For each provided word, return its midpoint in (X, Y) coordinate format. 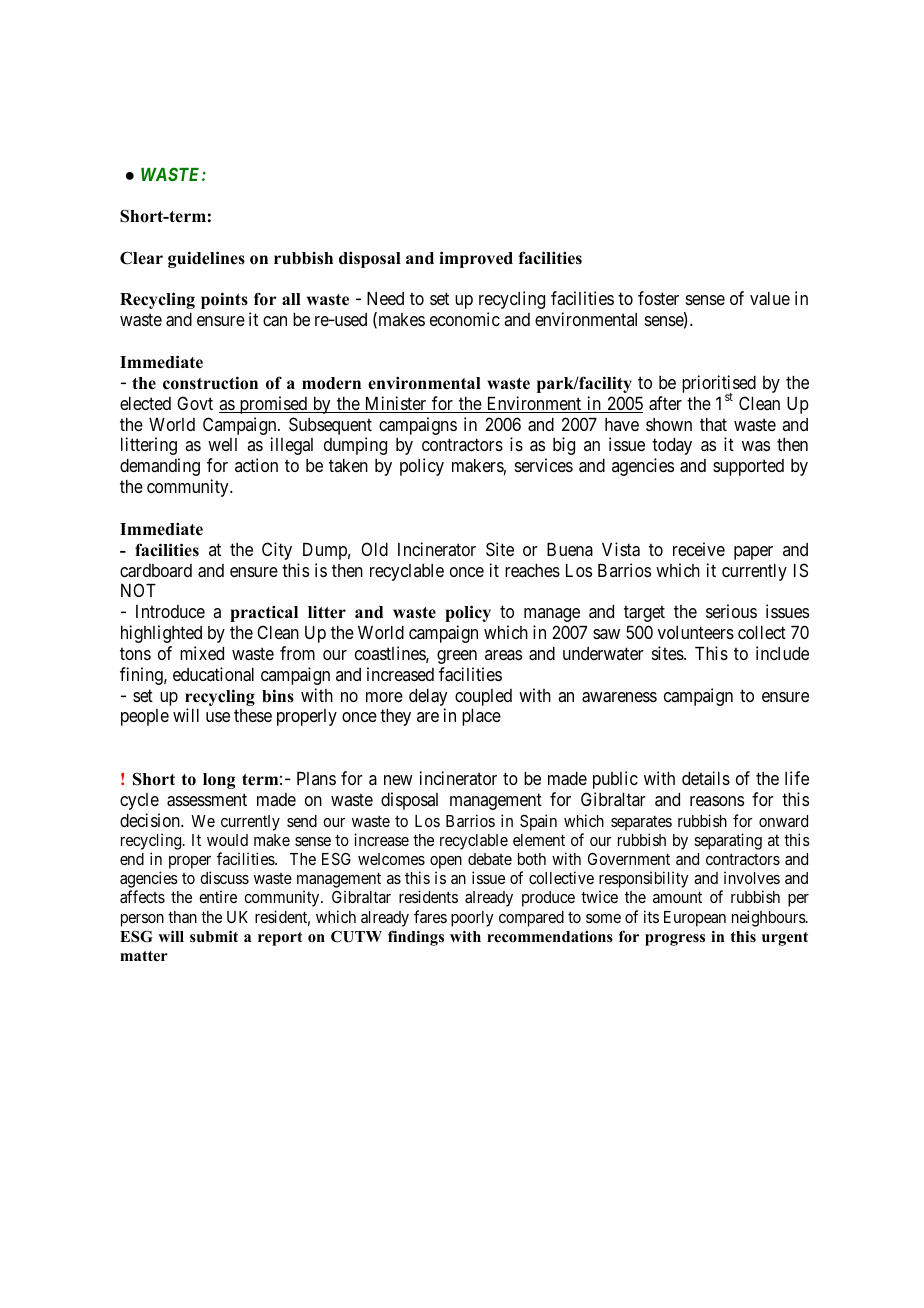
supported (748, 467)
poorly (472, 919)
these (253, 715)
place (481, 717)
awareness (619, 697)
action (256, 465)
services (544, 465)
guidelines (206, 259)
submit (214, 937)
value (770, 299)
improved (476, 259)
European (695, 919)
